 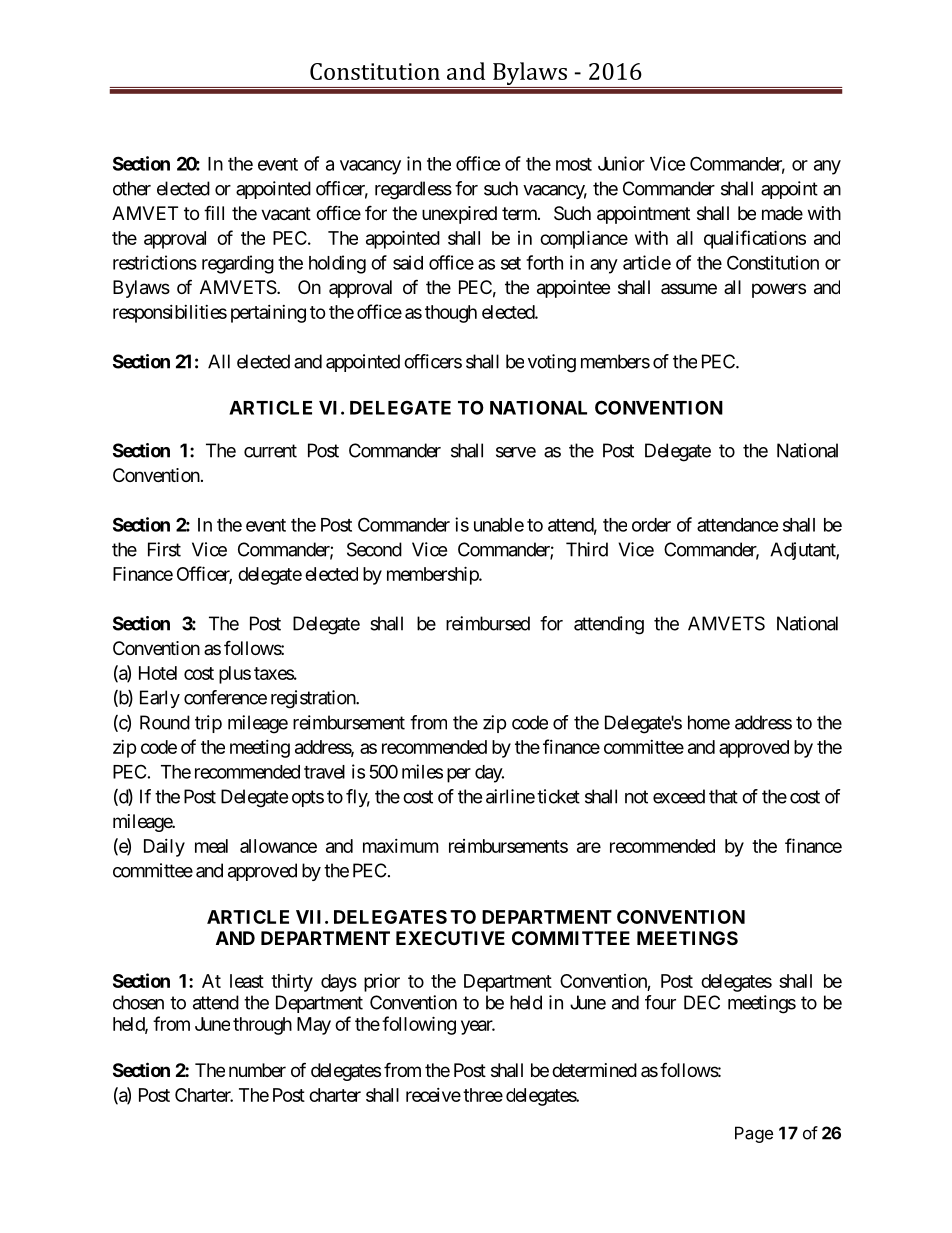 I want to click on Third, so click(x=587, y=549).
